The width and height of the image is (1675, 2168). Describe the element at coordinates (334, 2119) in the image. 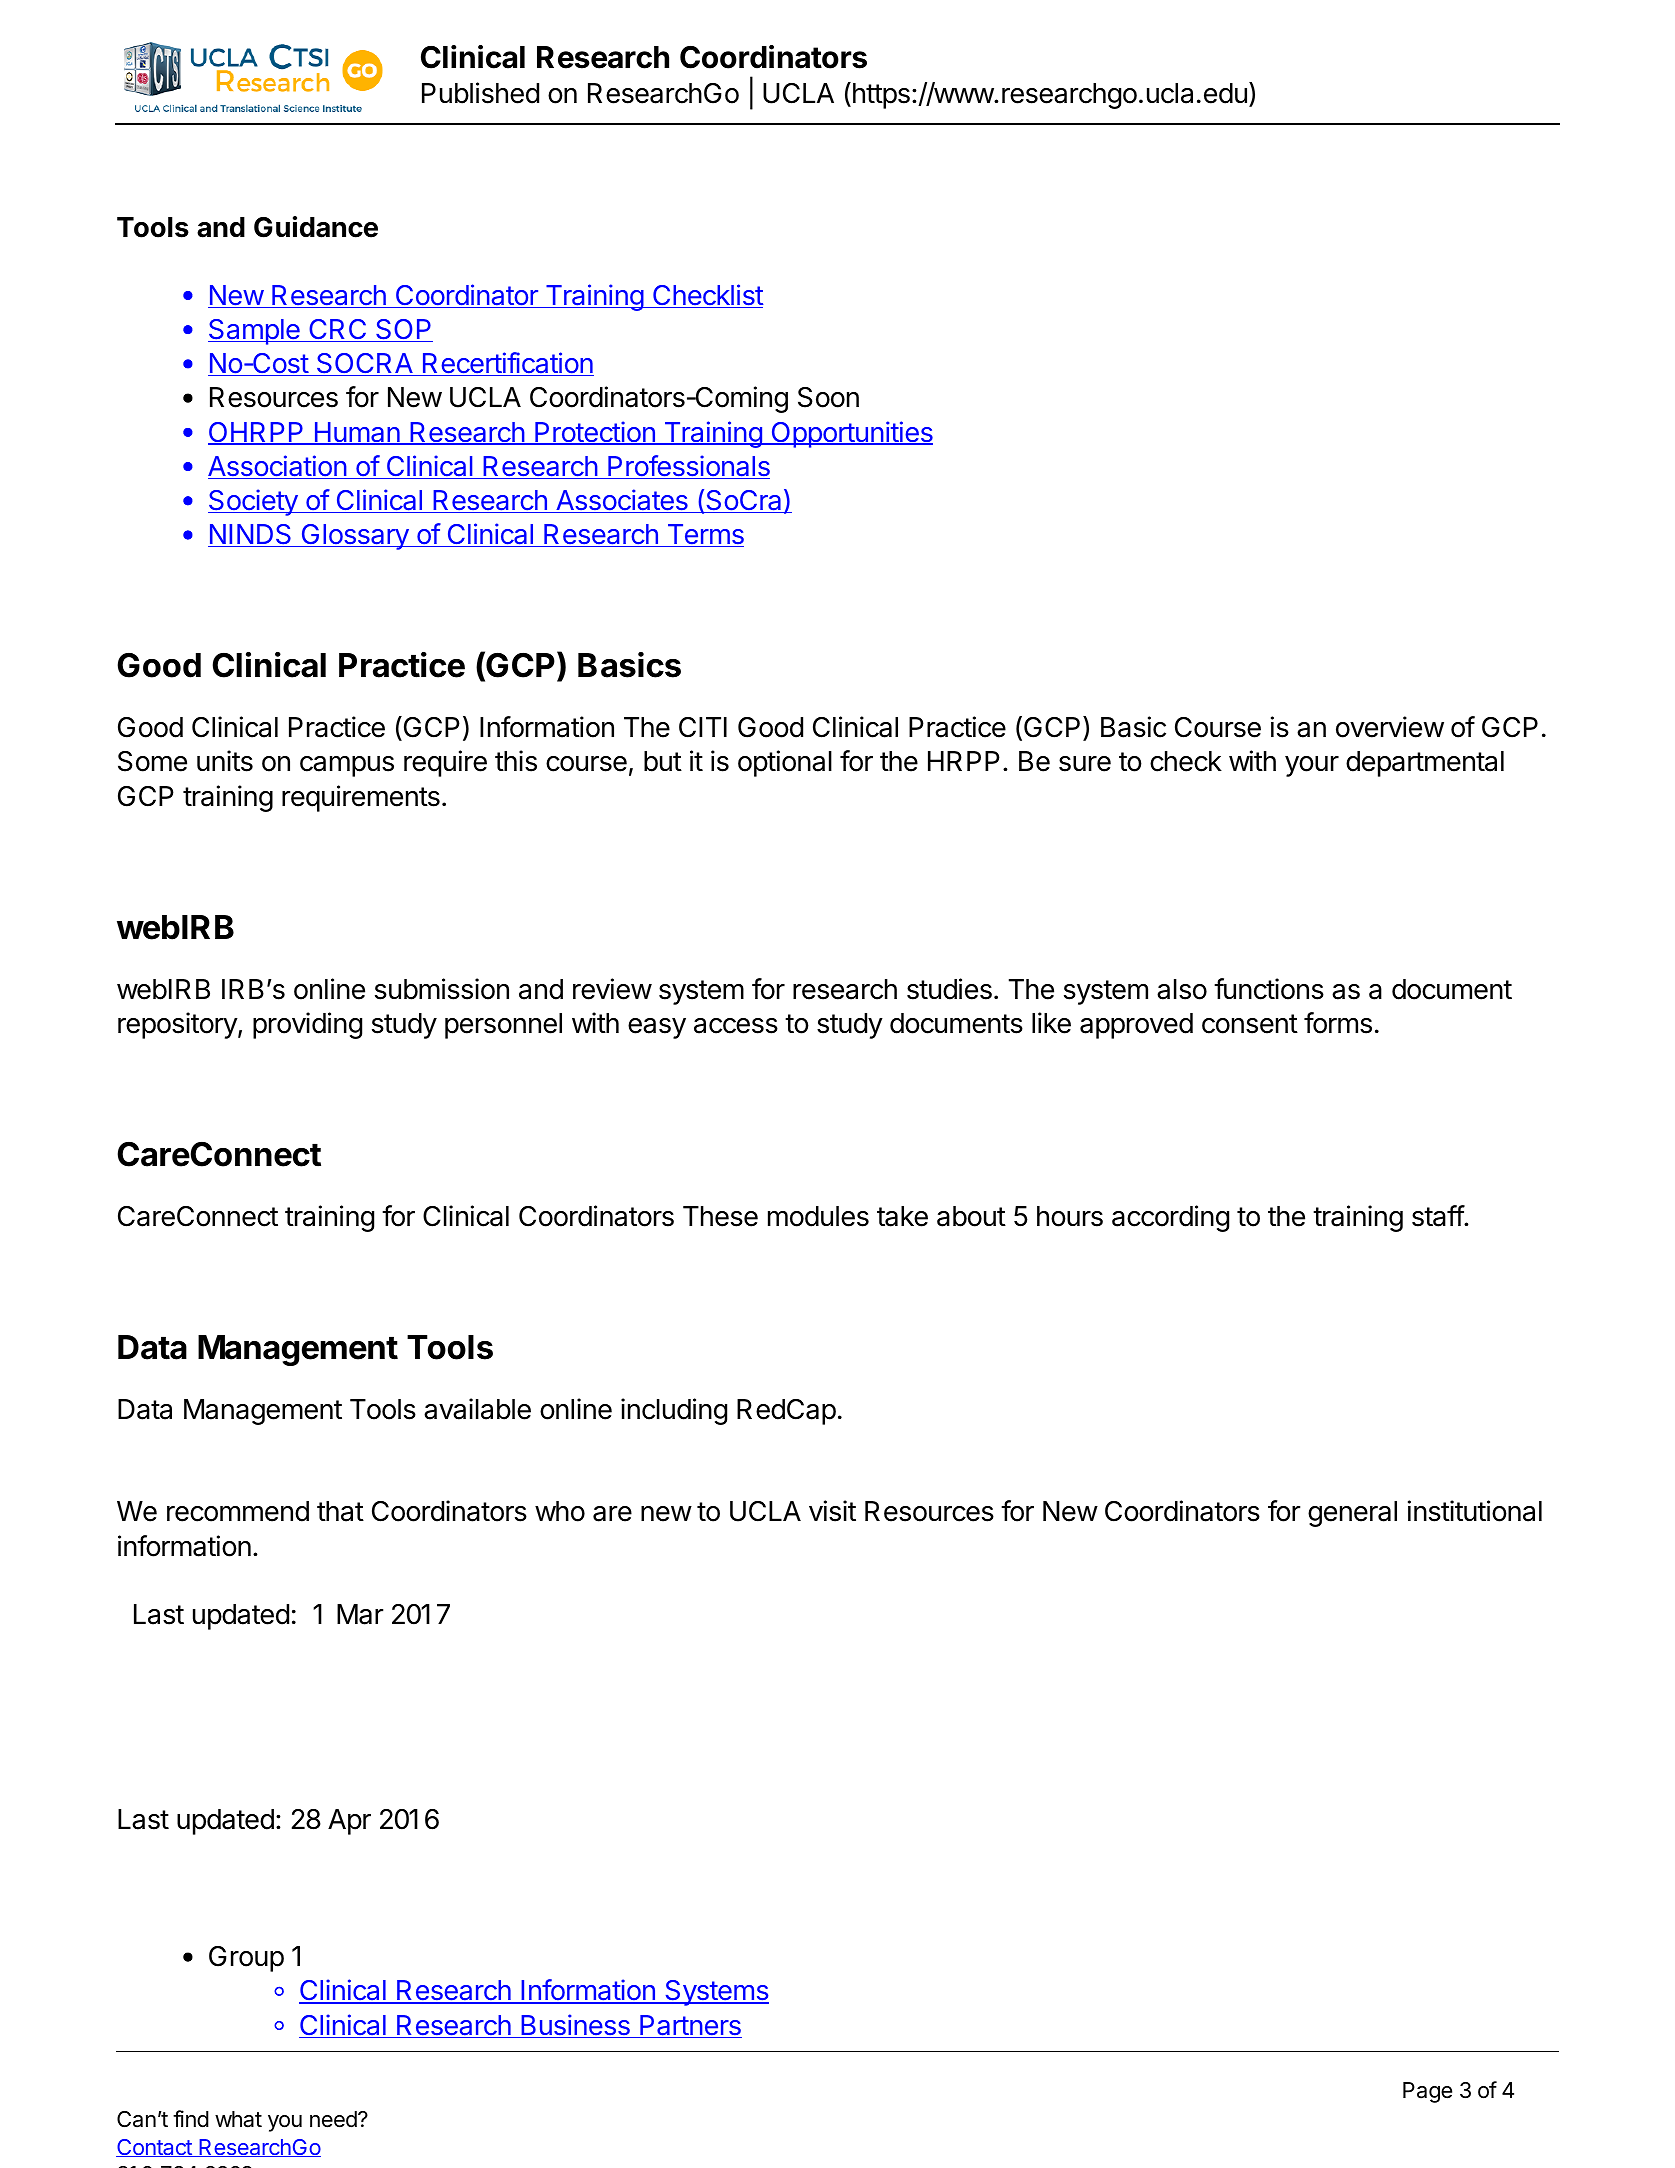

I see `need` at that location.
